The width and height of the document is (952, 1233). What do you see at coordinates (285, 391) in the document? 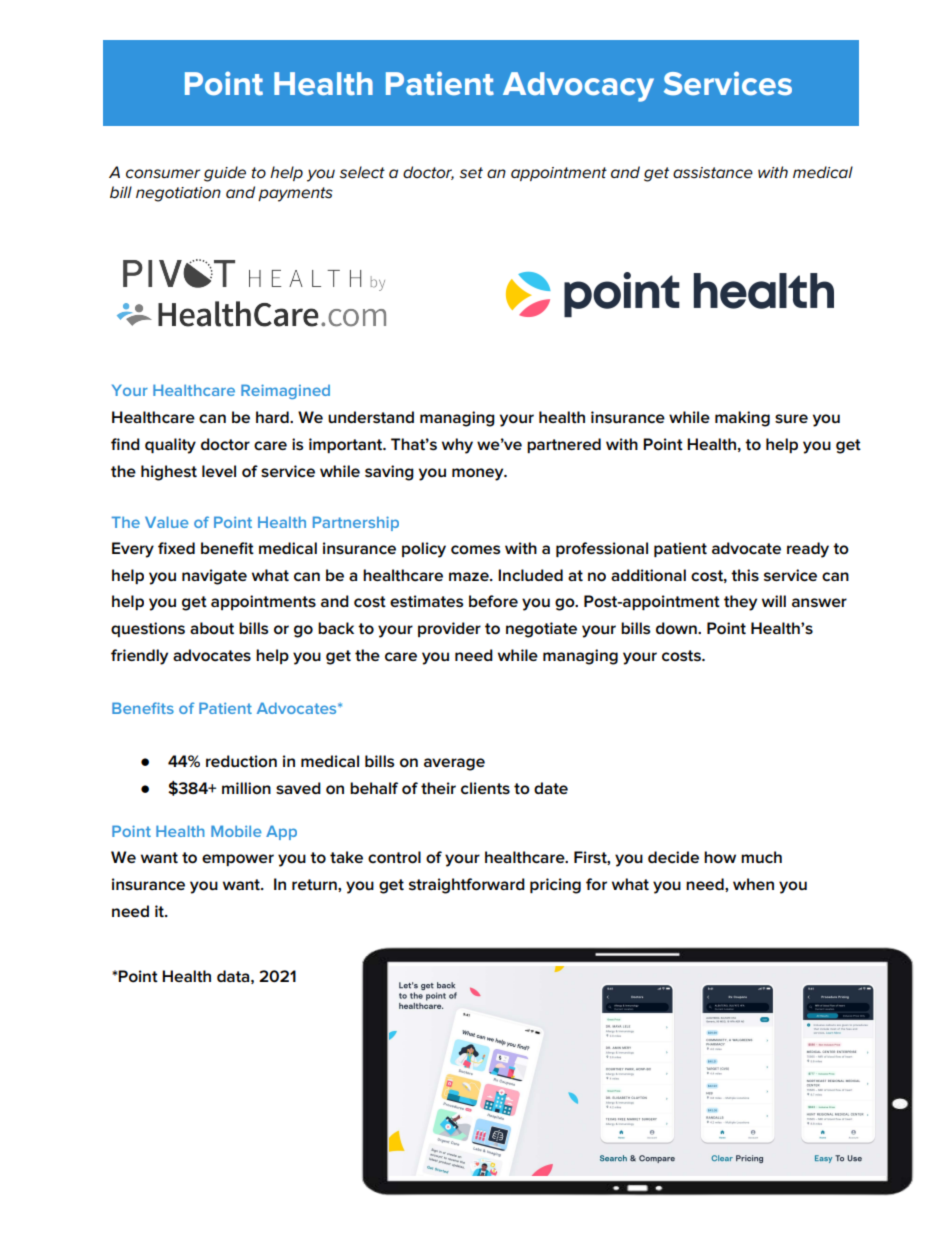
I see `Reimagined` at bounding box center [285, 391].
